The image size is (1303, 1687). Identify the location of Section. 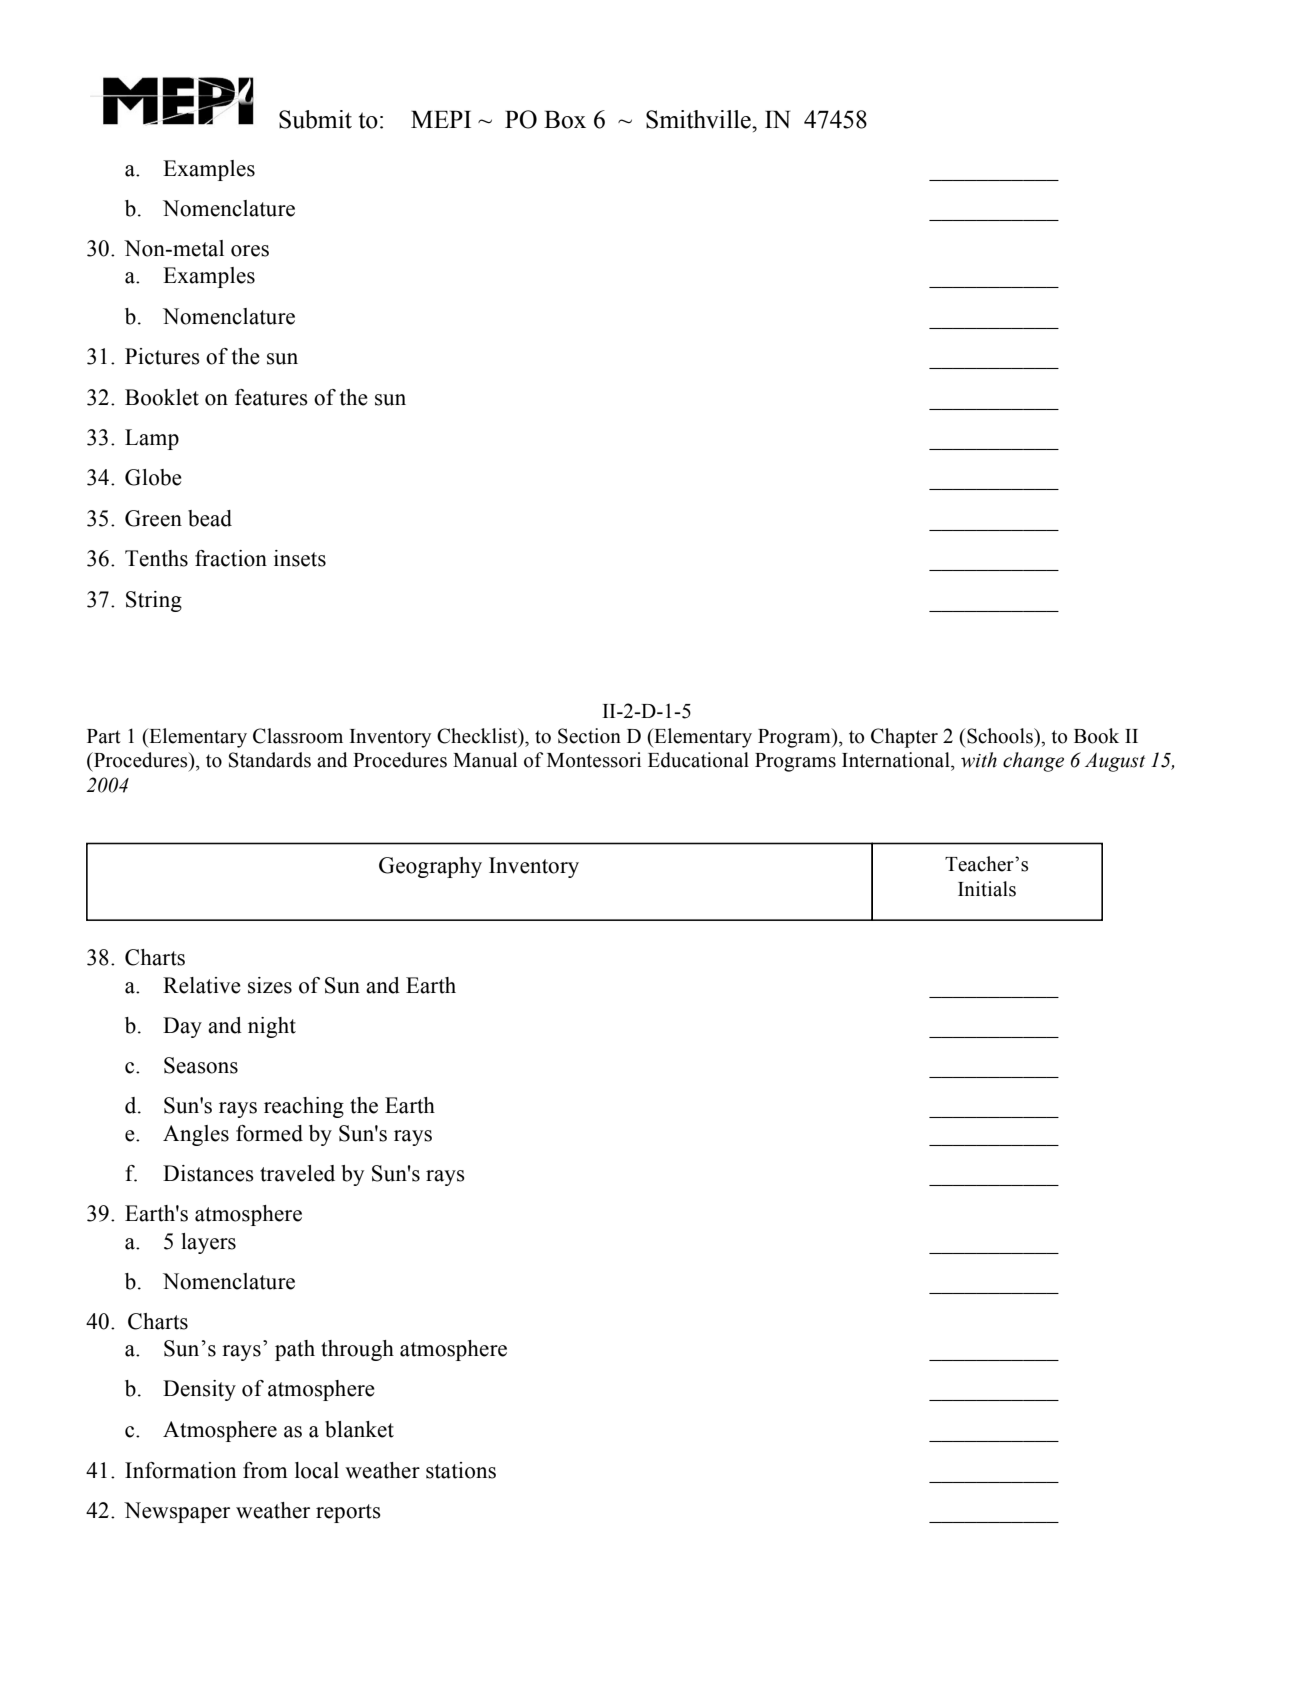
(589, 736).
